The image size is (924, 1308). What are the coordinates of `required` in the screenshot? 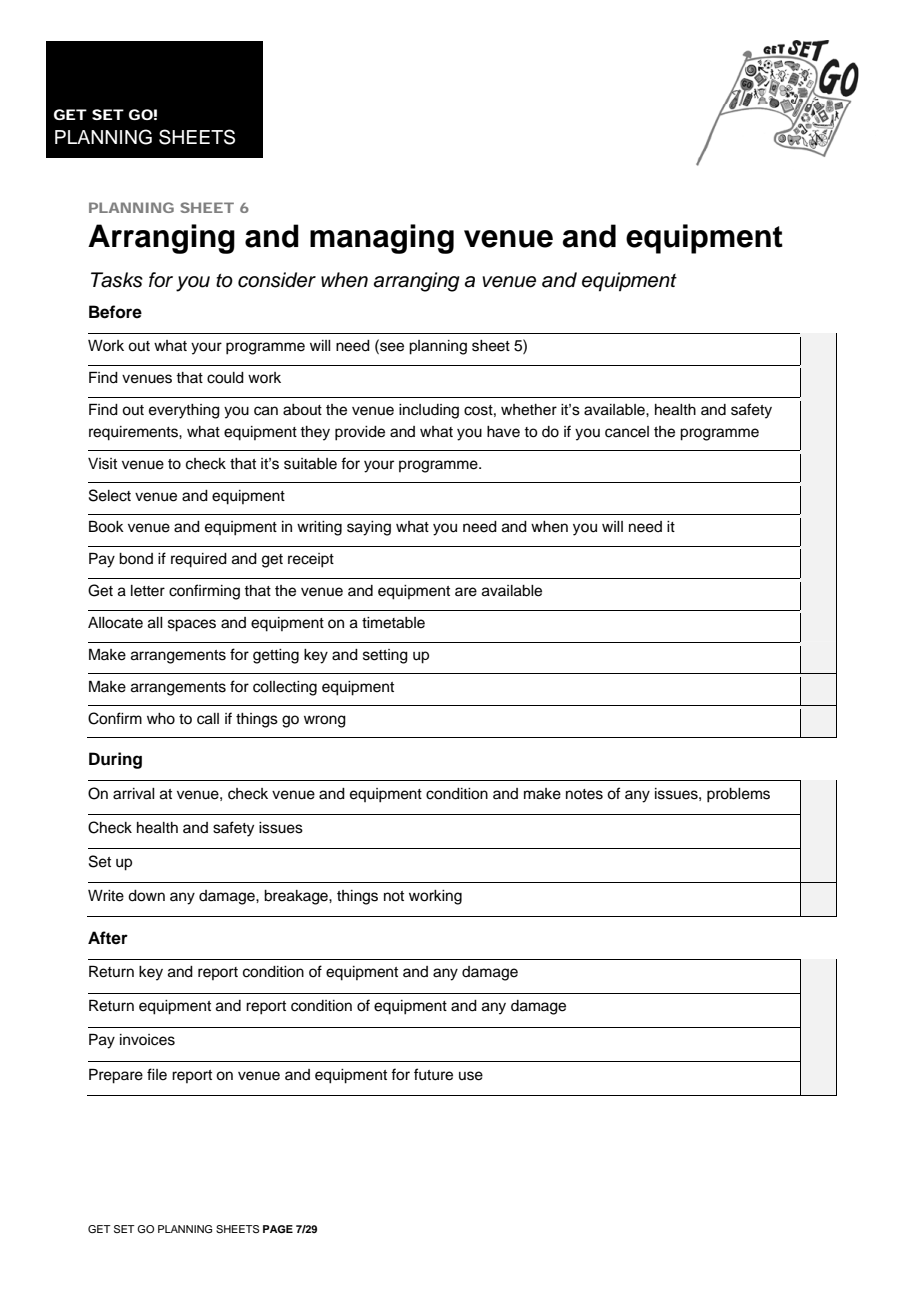 It's located at (199, 560).
